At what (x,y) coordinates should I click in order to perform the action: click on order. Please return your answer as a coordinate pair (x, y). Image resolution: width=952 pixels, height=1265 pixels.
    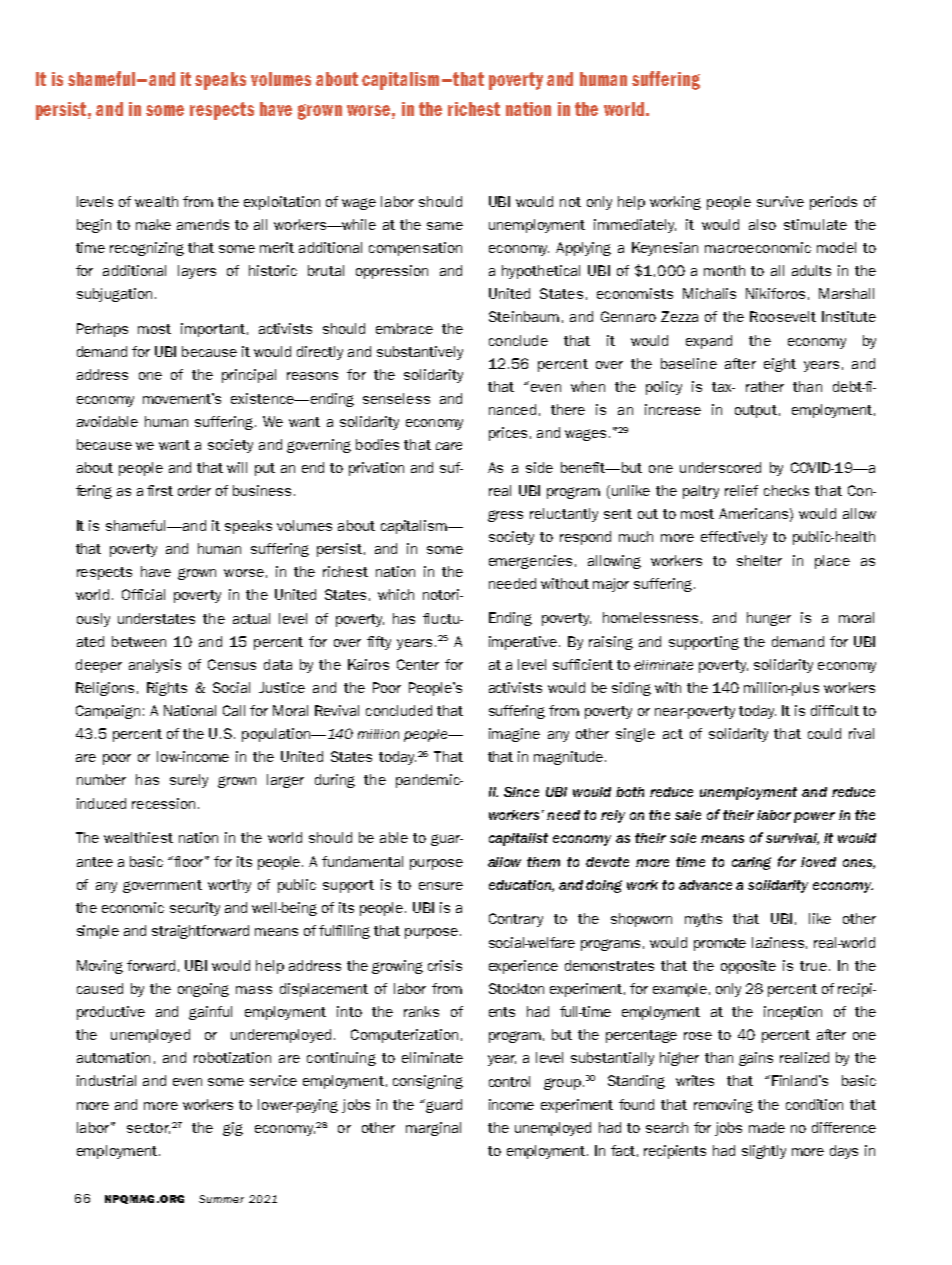
    Looking at the image, I should click on (194, 490).
